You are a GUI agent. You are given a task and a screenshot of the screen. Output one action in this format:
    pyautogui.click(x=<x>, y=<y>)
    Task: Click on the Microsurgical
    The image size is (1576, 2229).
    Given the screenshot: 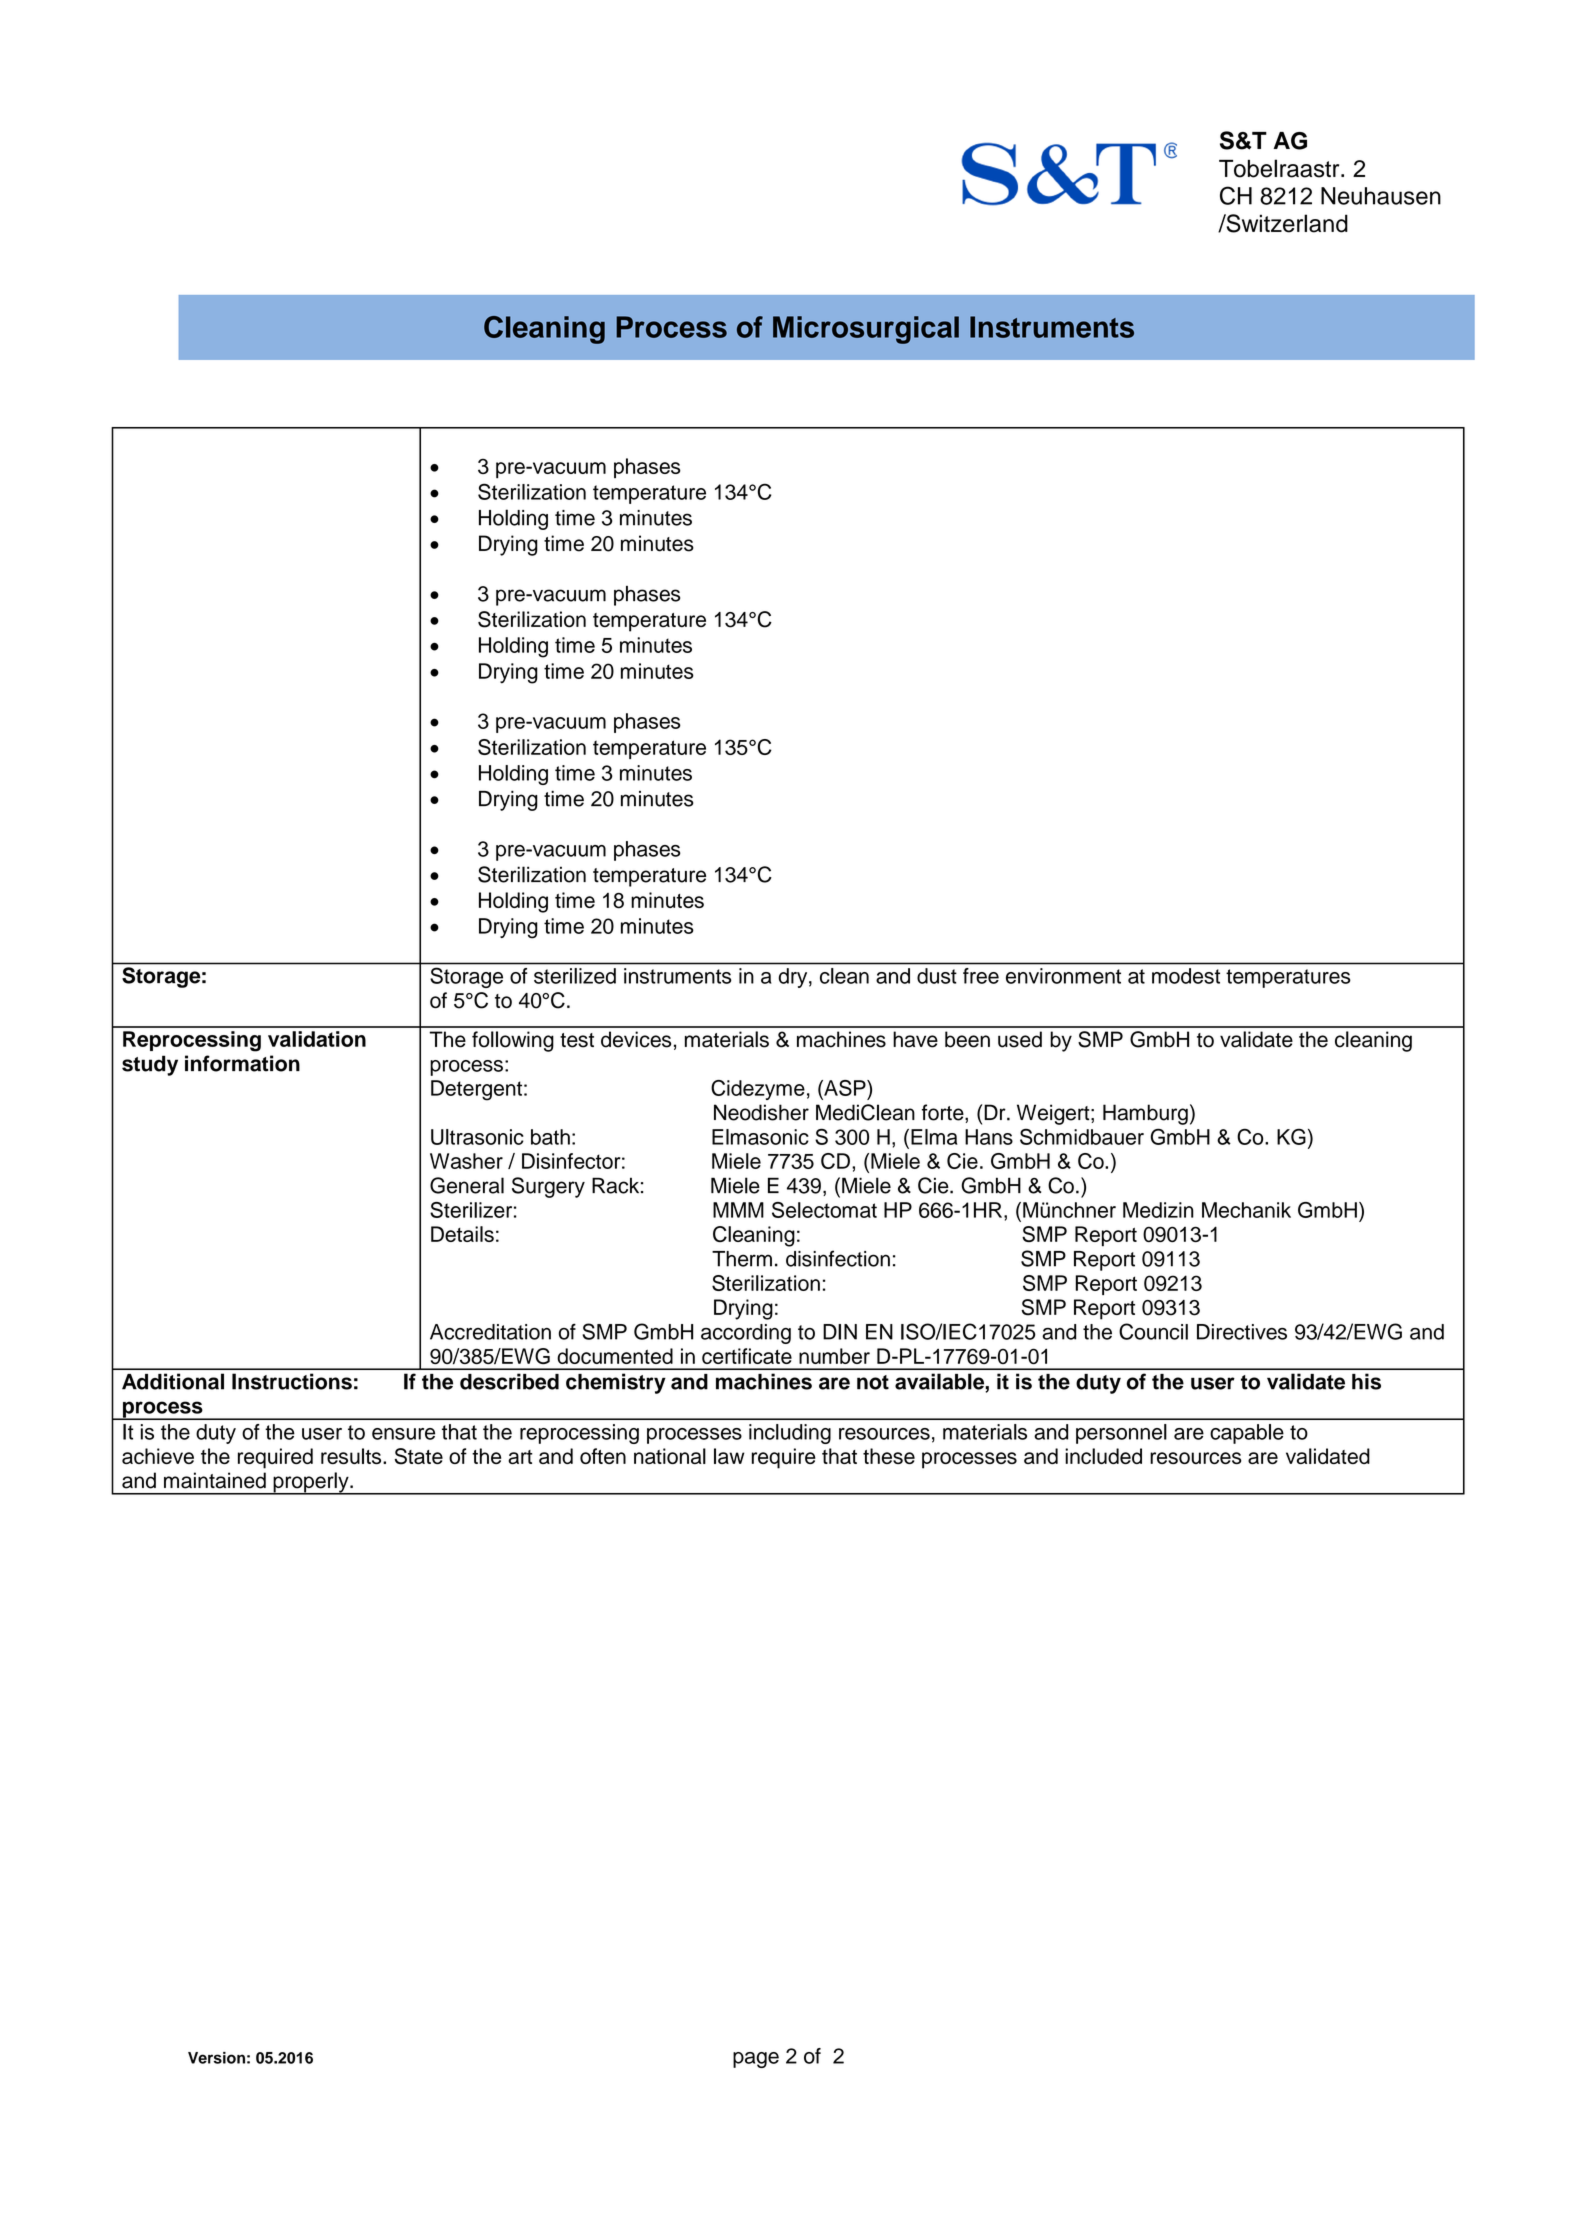 What is the action you would take?
    pyautogui.click(x=866, y=330)
